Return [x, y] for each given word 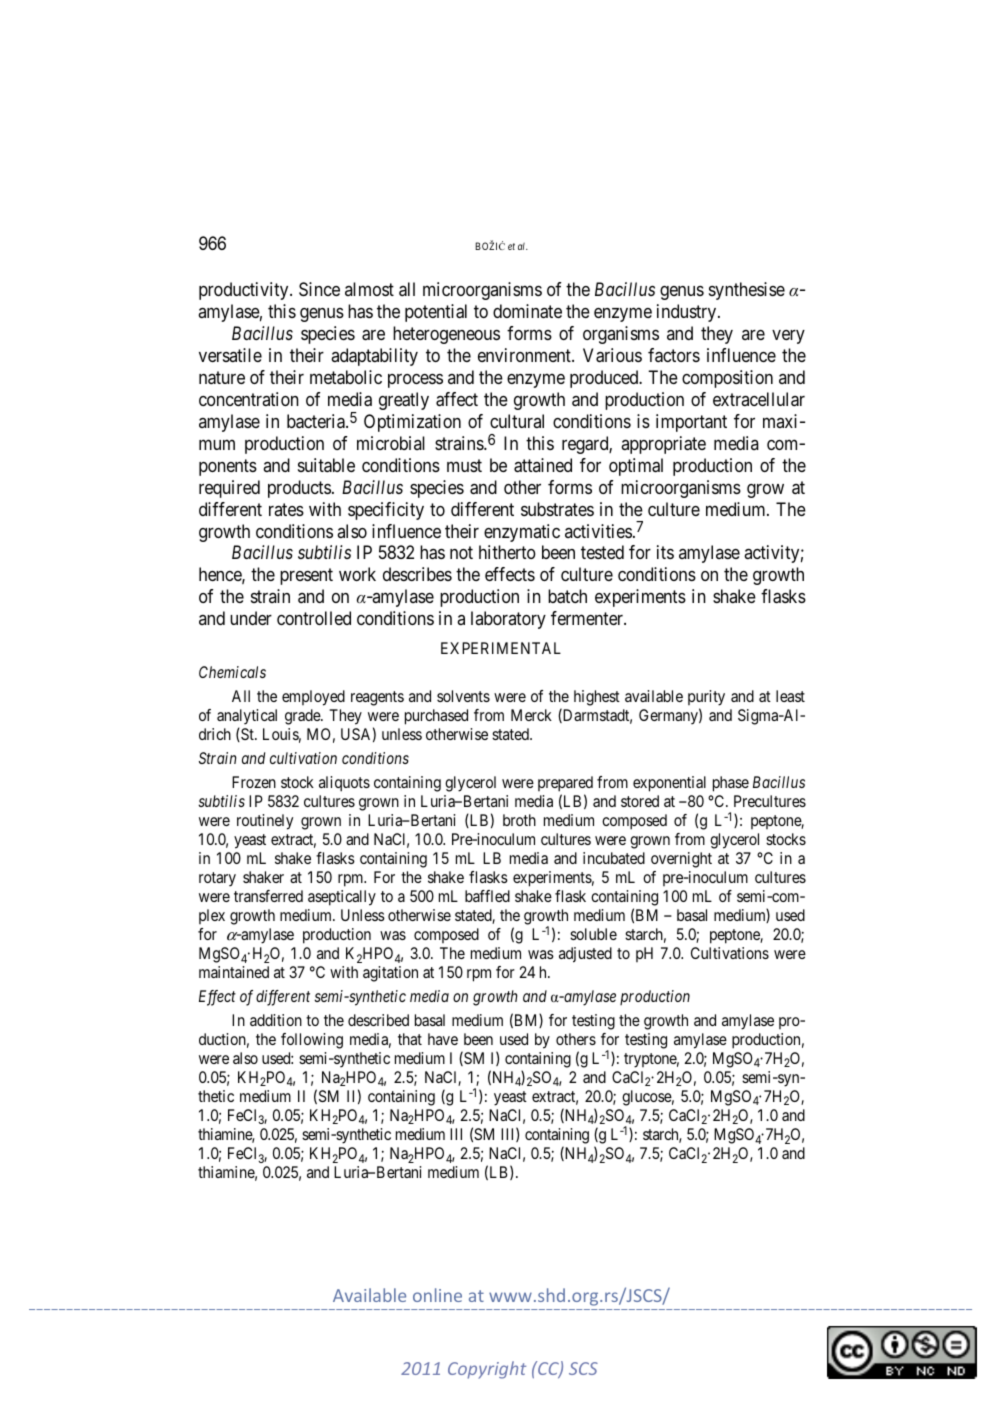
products [299, 489]
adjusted [585, 955]
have [443, 1039]
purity [706, 698]
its [665, 552]
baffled [487, 896]
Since [319, 289]
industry [688, 313]
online [437, 1295]
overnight [681, 860]
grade [303, 717]
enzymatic [522, 533]
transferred [268, 896]
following [312, 1041]
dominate [527, 311]
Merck [531, 715]
